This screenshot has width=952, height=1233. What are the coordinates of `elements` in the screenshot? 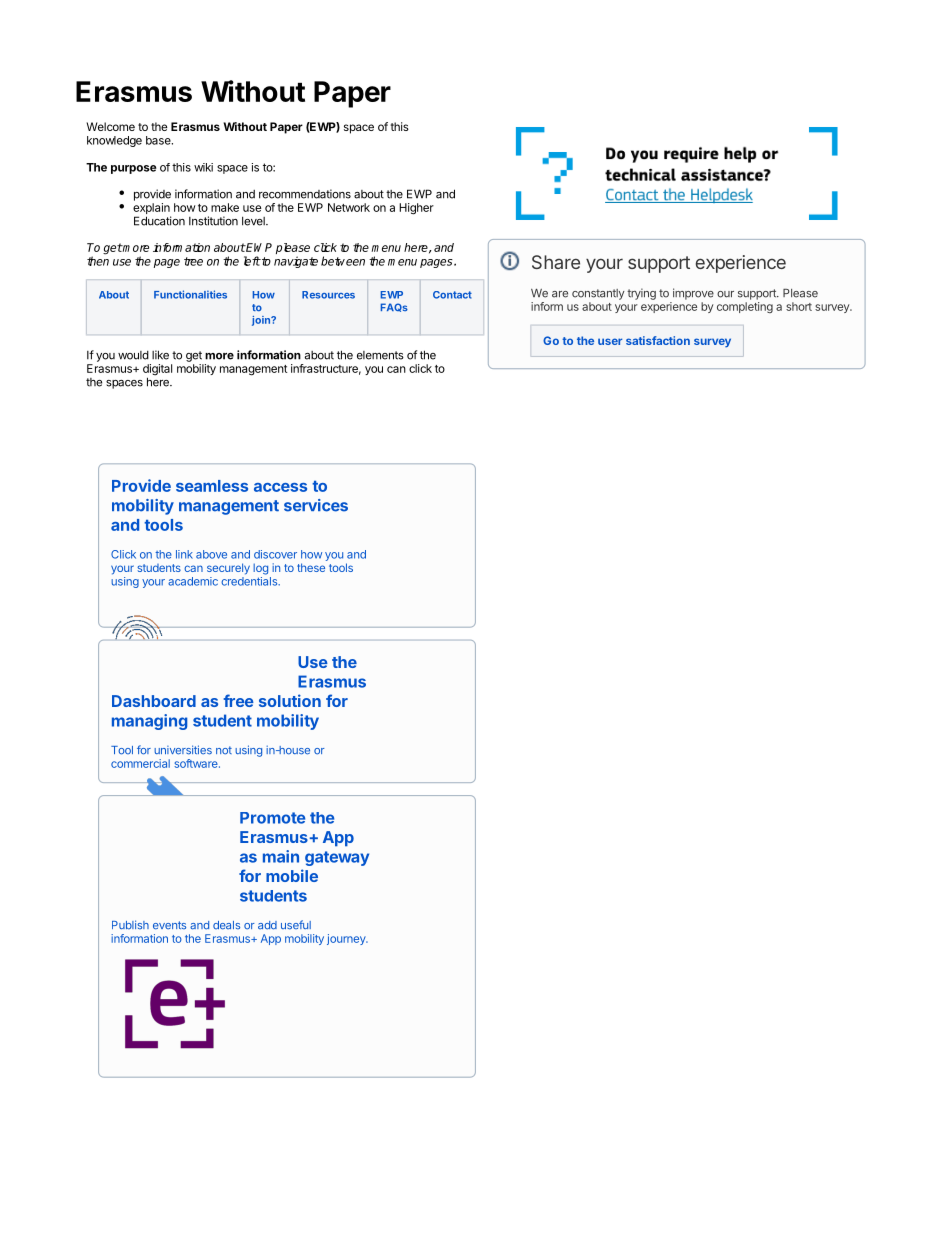 It's located at (380, 355).
